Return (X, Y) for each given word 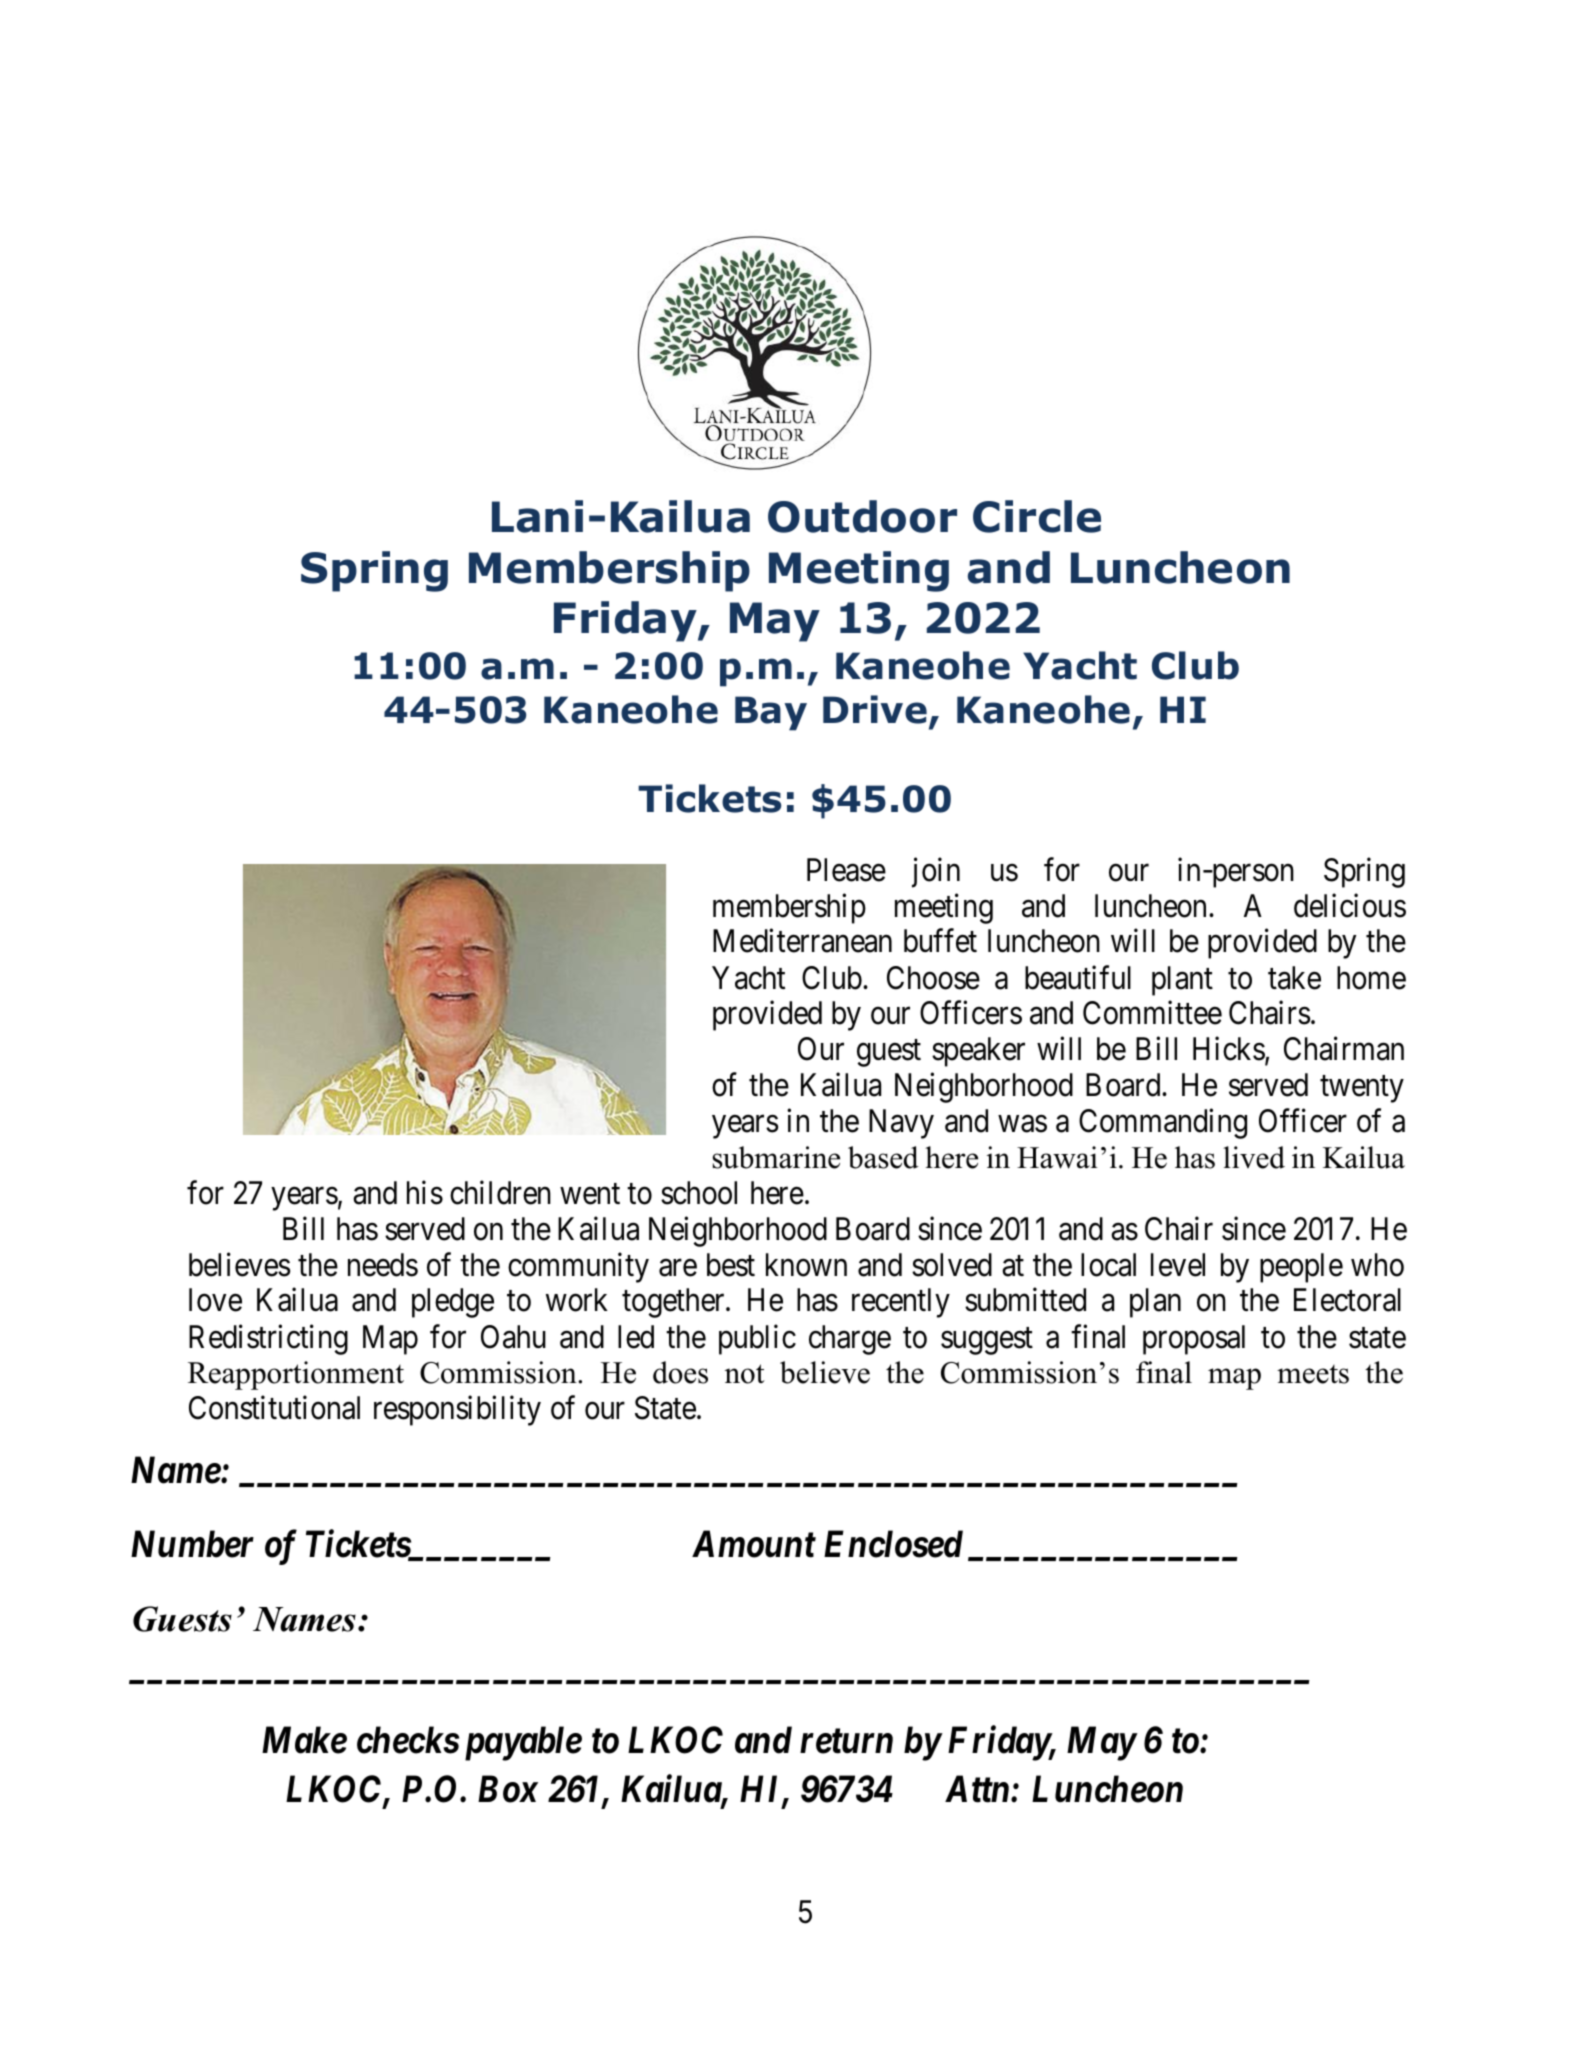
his (425, 1193)
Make (304, 1740)
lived (1254, 1157)
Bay (771, 713)
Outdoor (862, 516)
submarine (776, 1157)
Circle (1037, 516)
